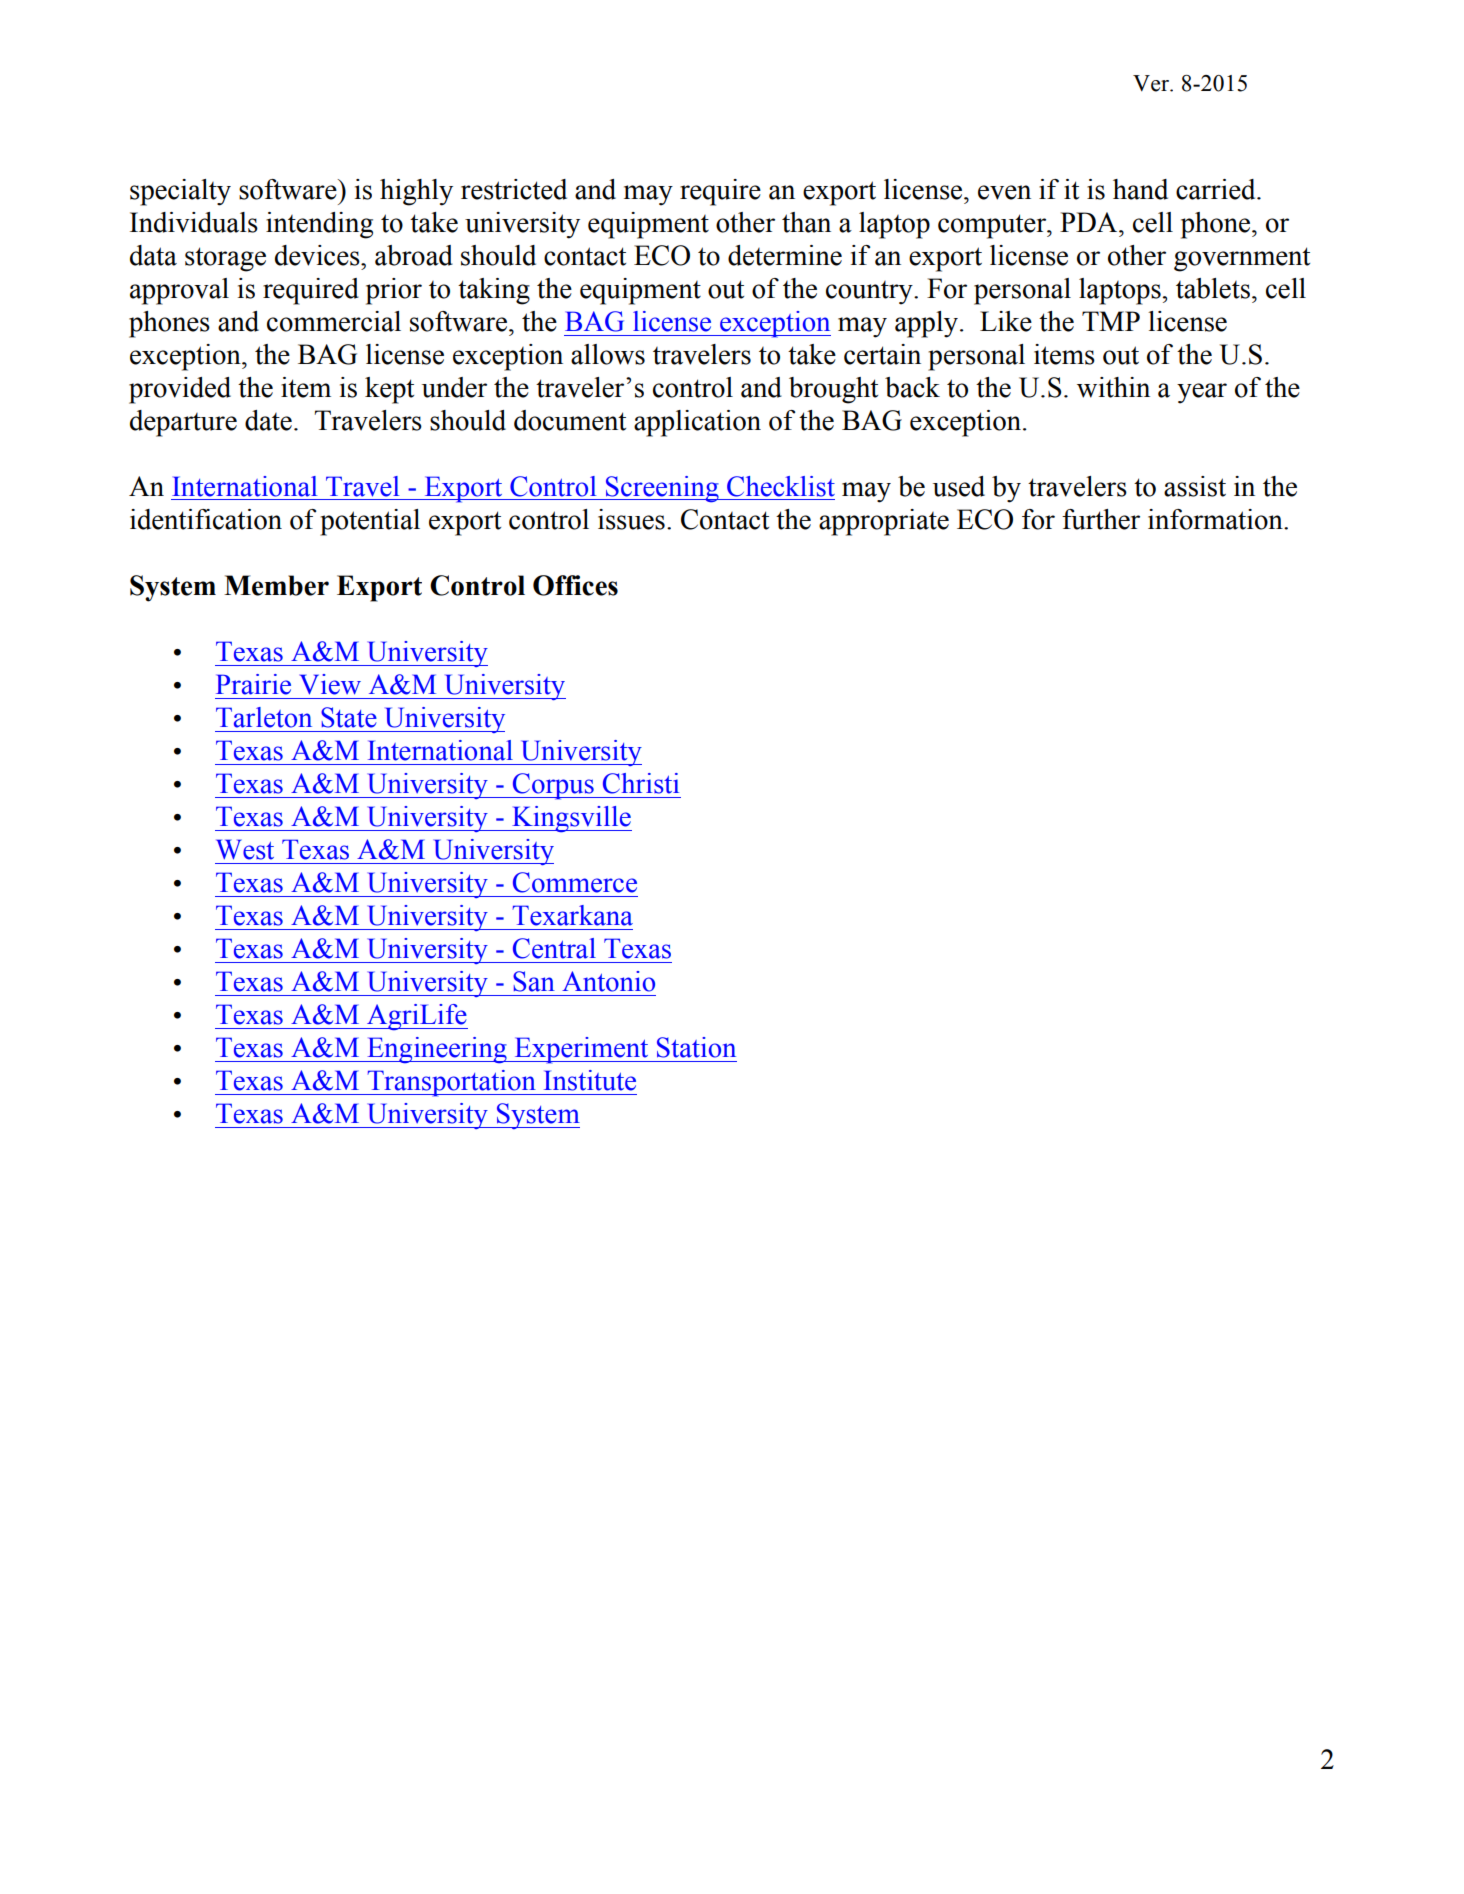  Describe the element at coordinates (268, 420) in the screenshot. I see `date` at that location.
